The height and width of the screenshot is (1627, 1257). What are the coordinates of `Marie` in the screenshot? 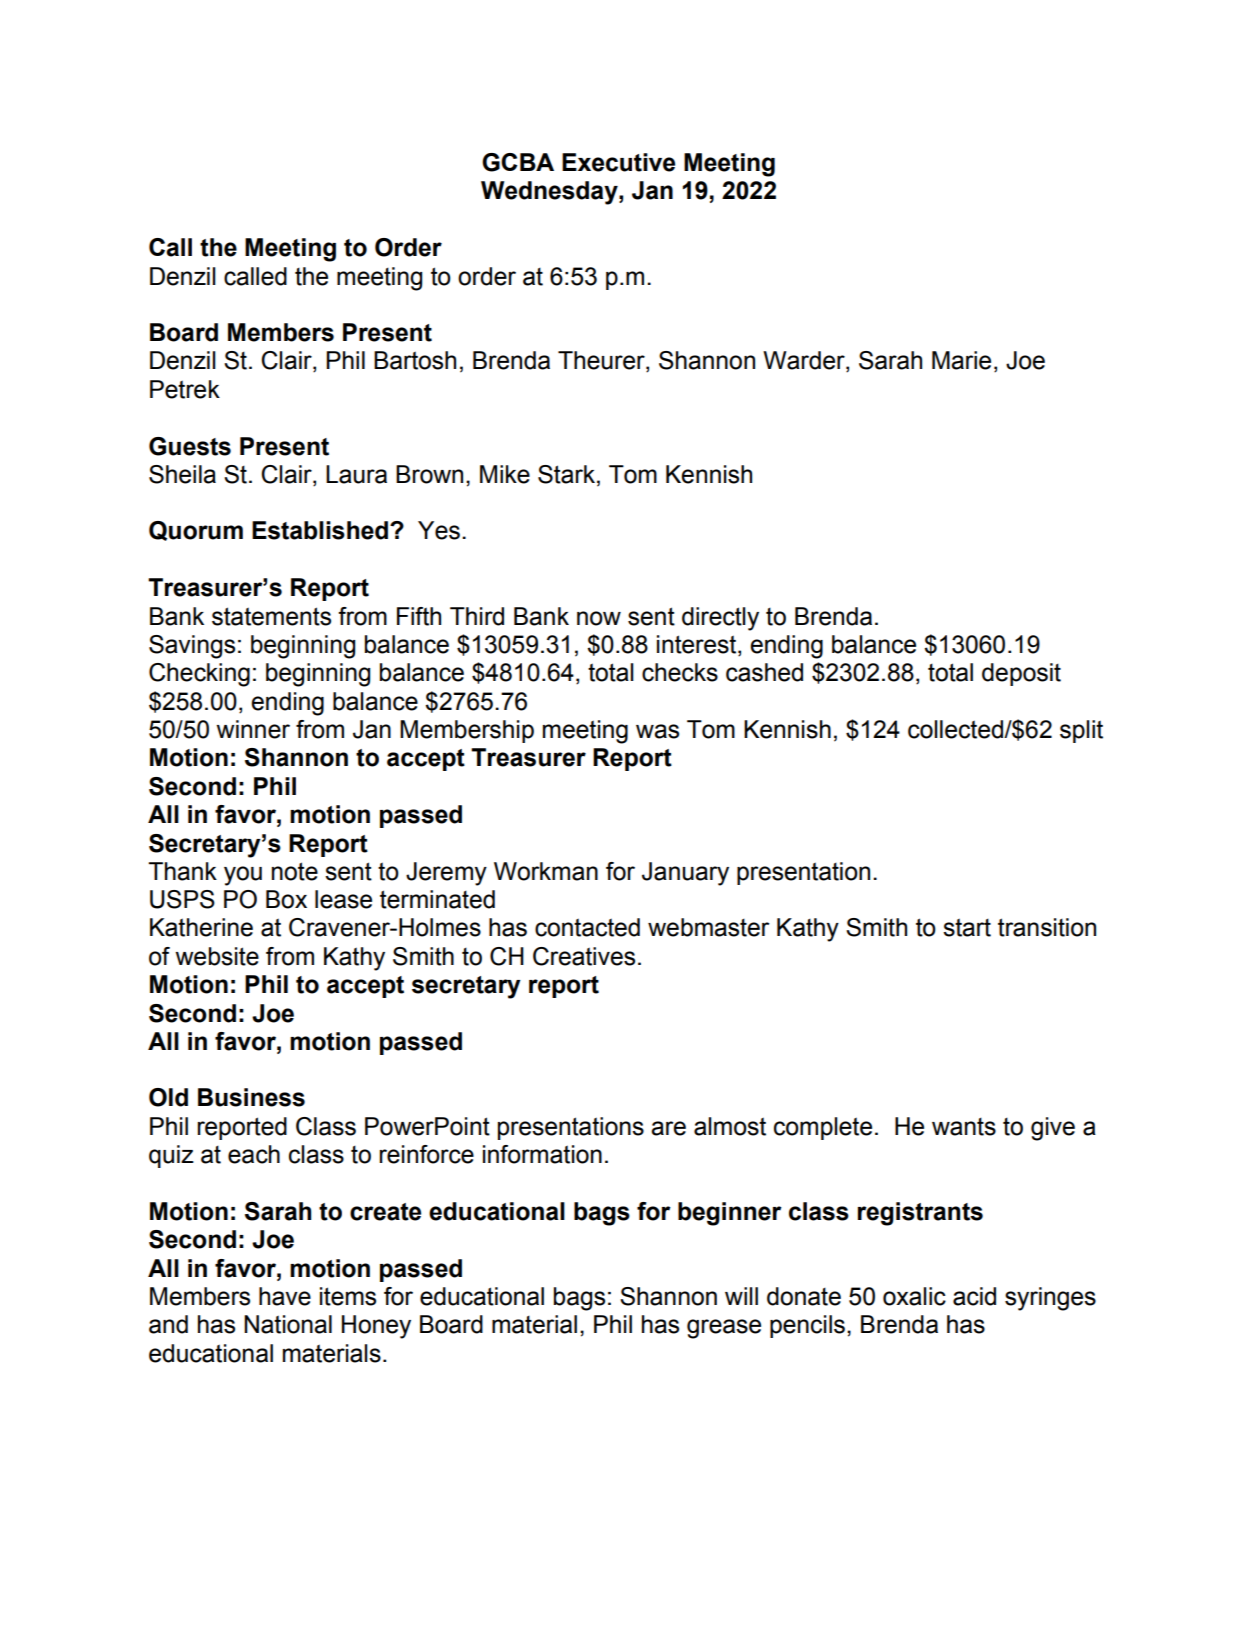 It's located at (961, 360).
